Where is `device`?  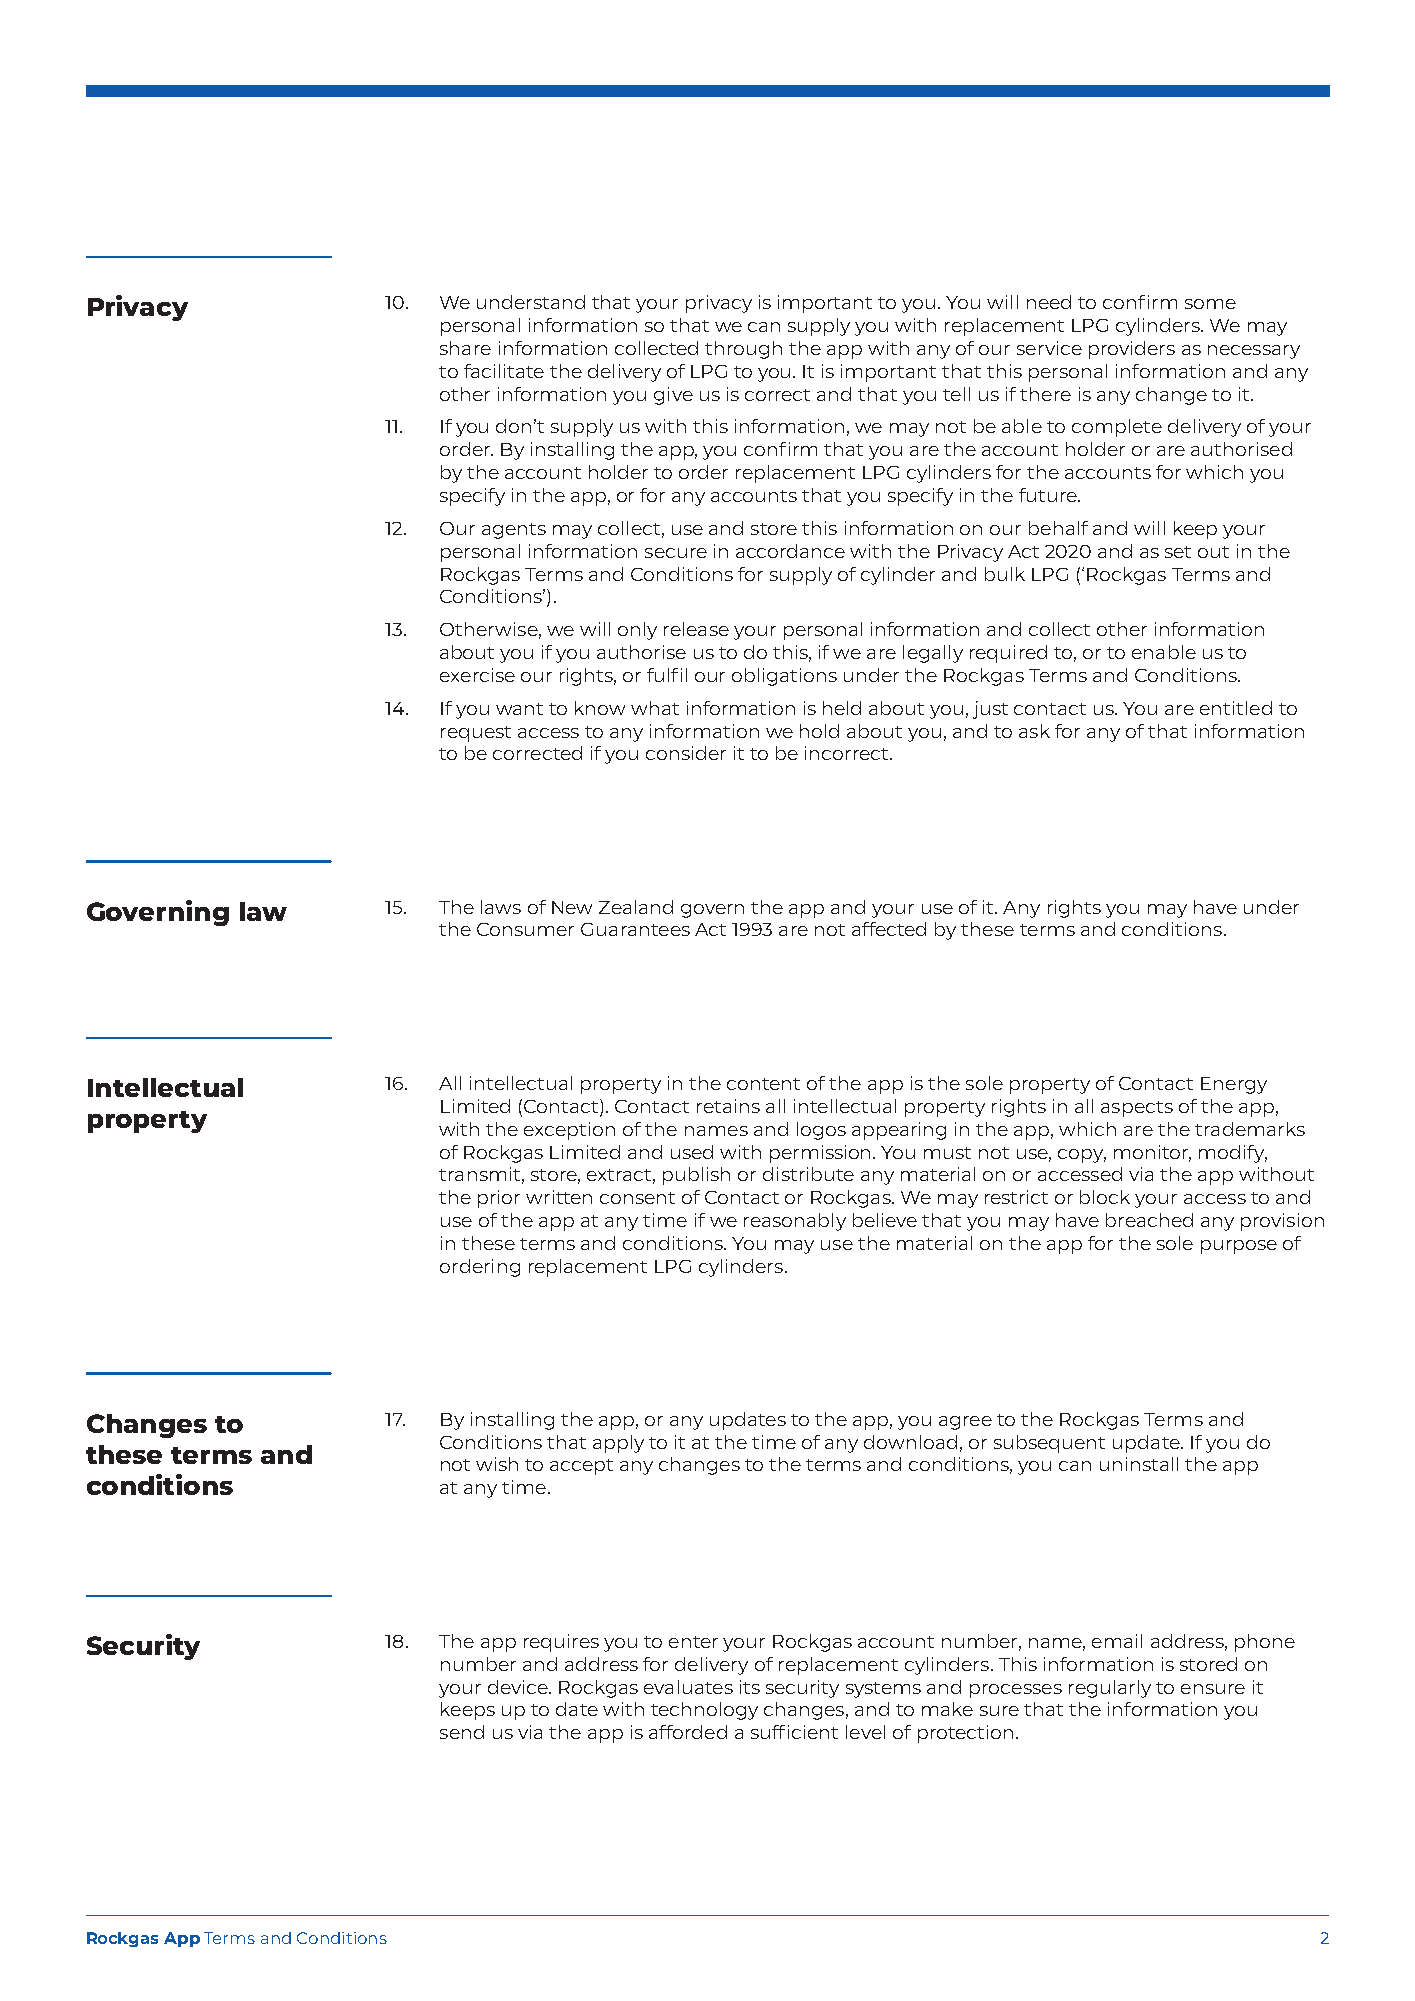
device is located at coordinates (519, 1687).
